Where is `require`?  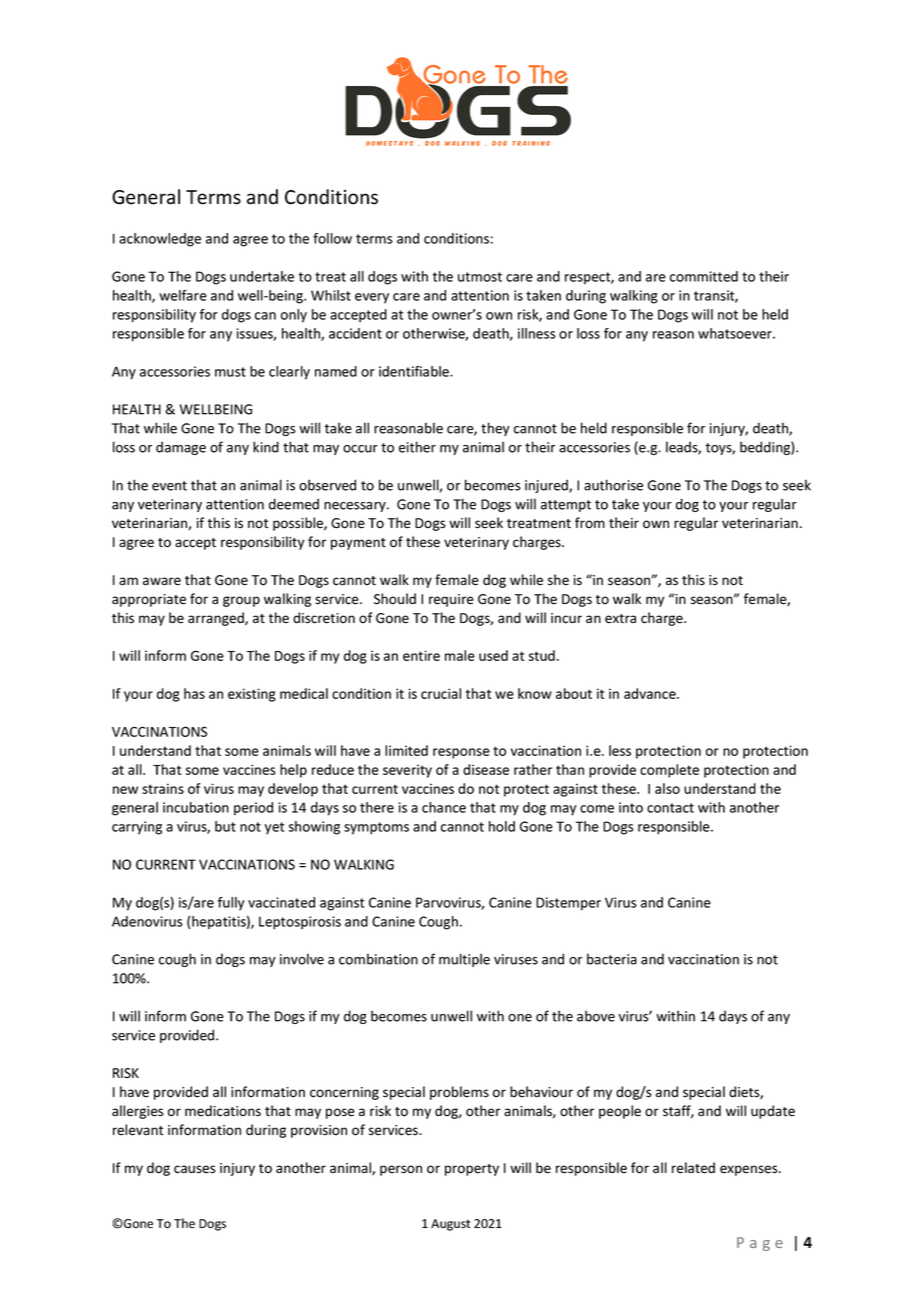
require is located at coordinates (451, 600).
